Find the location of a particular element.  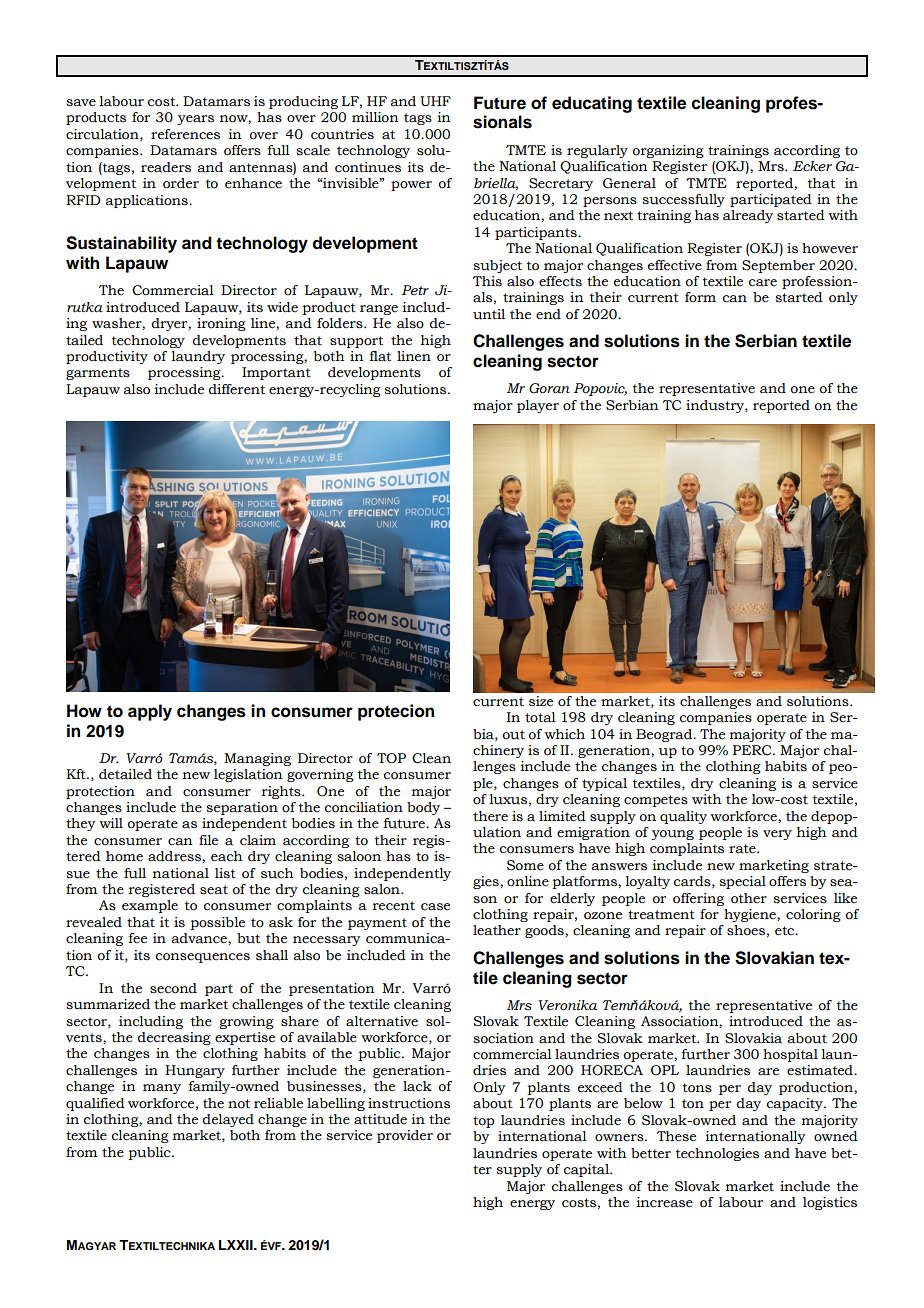

there is located at coordinates (490, 816).
